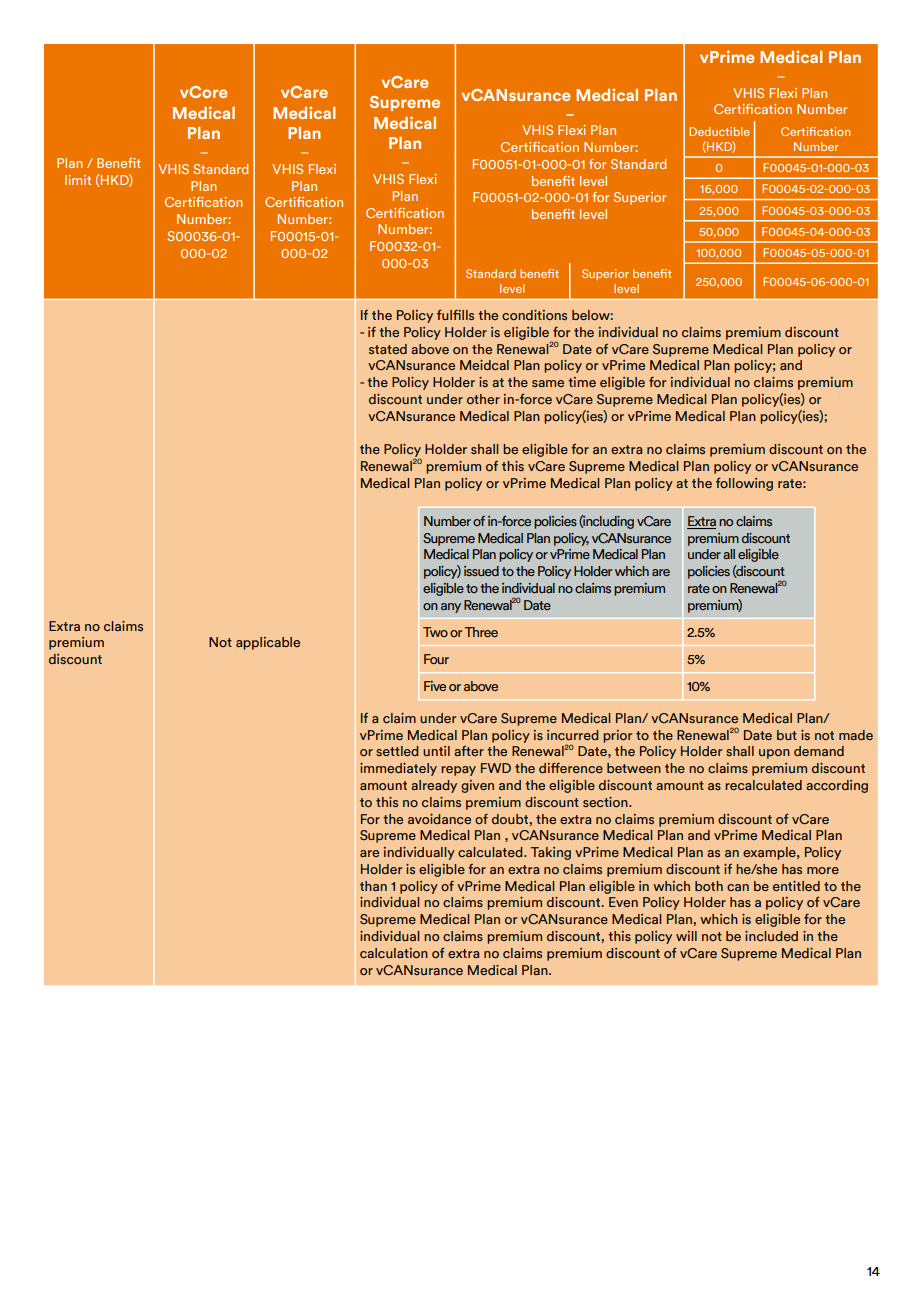 This image has width=924, height=1308. What do you see at coordinates (787, 735) in the image?
I see `but` at bounding box center [787, 735].
